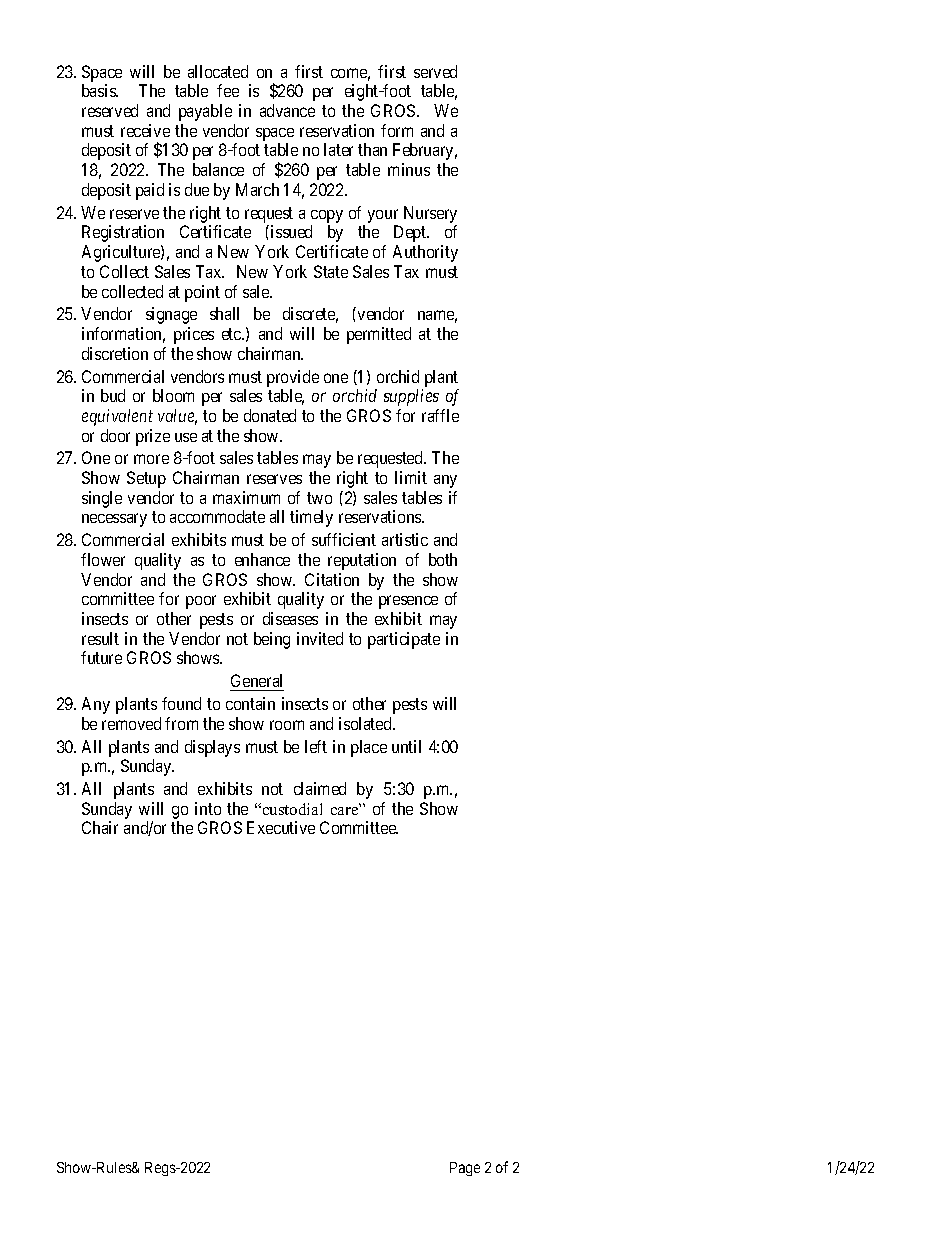  Describe the element at coordinates (409, 169) in the screenshot. I see `minus` at that location.
